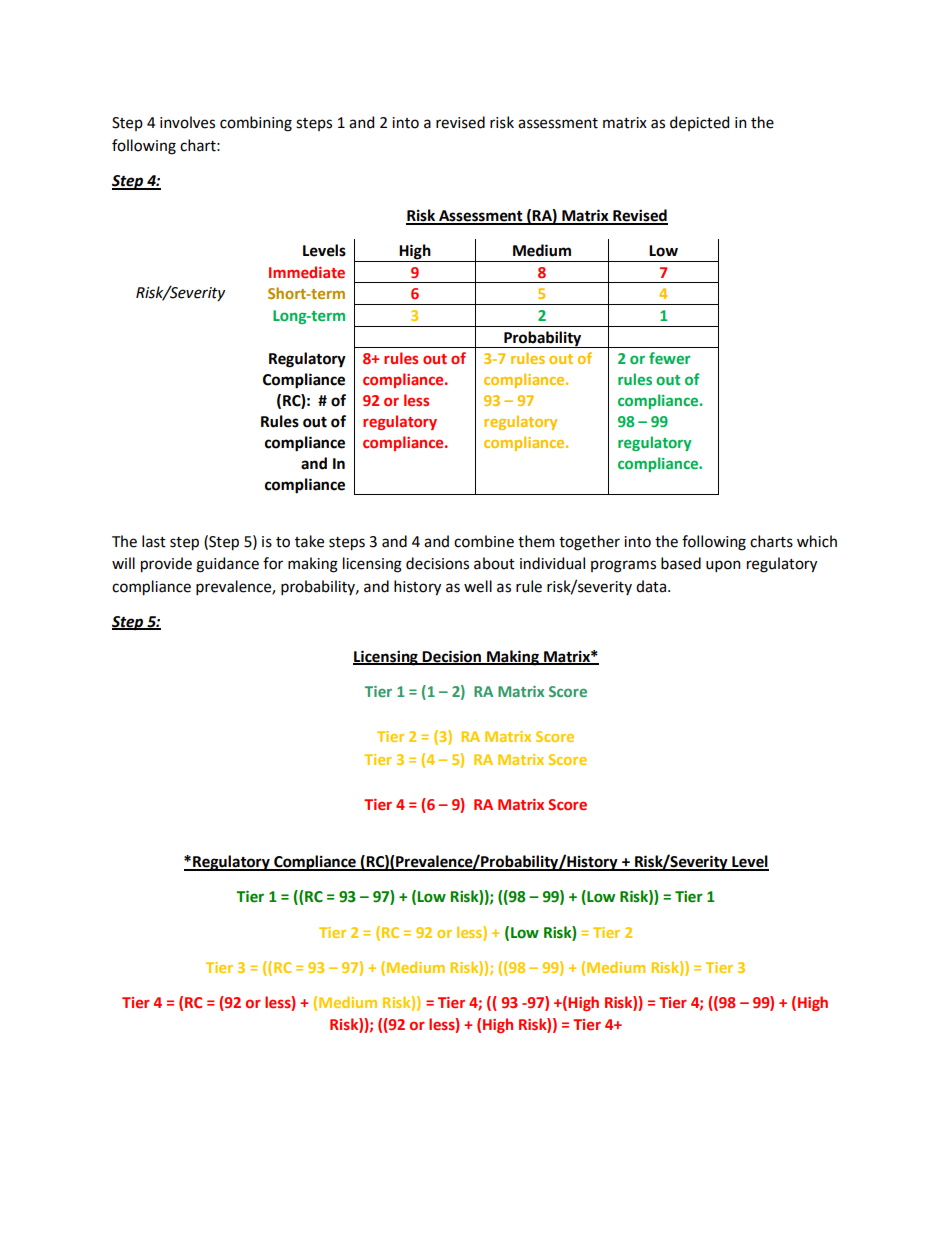 Image resolution: width=952 pixels, height=1233 pixels. What do you see at coordinates (699, 123) in the image?
I see `depicted` at bounding box center [699, 123].
